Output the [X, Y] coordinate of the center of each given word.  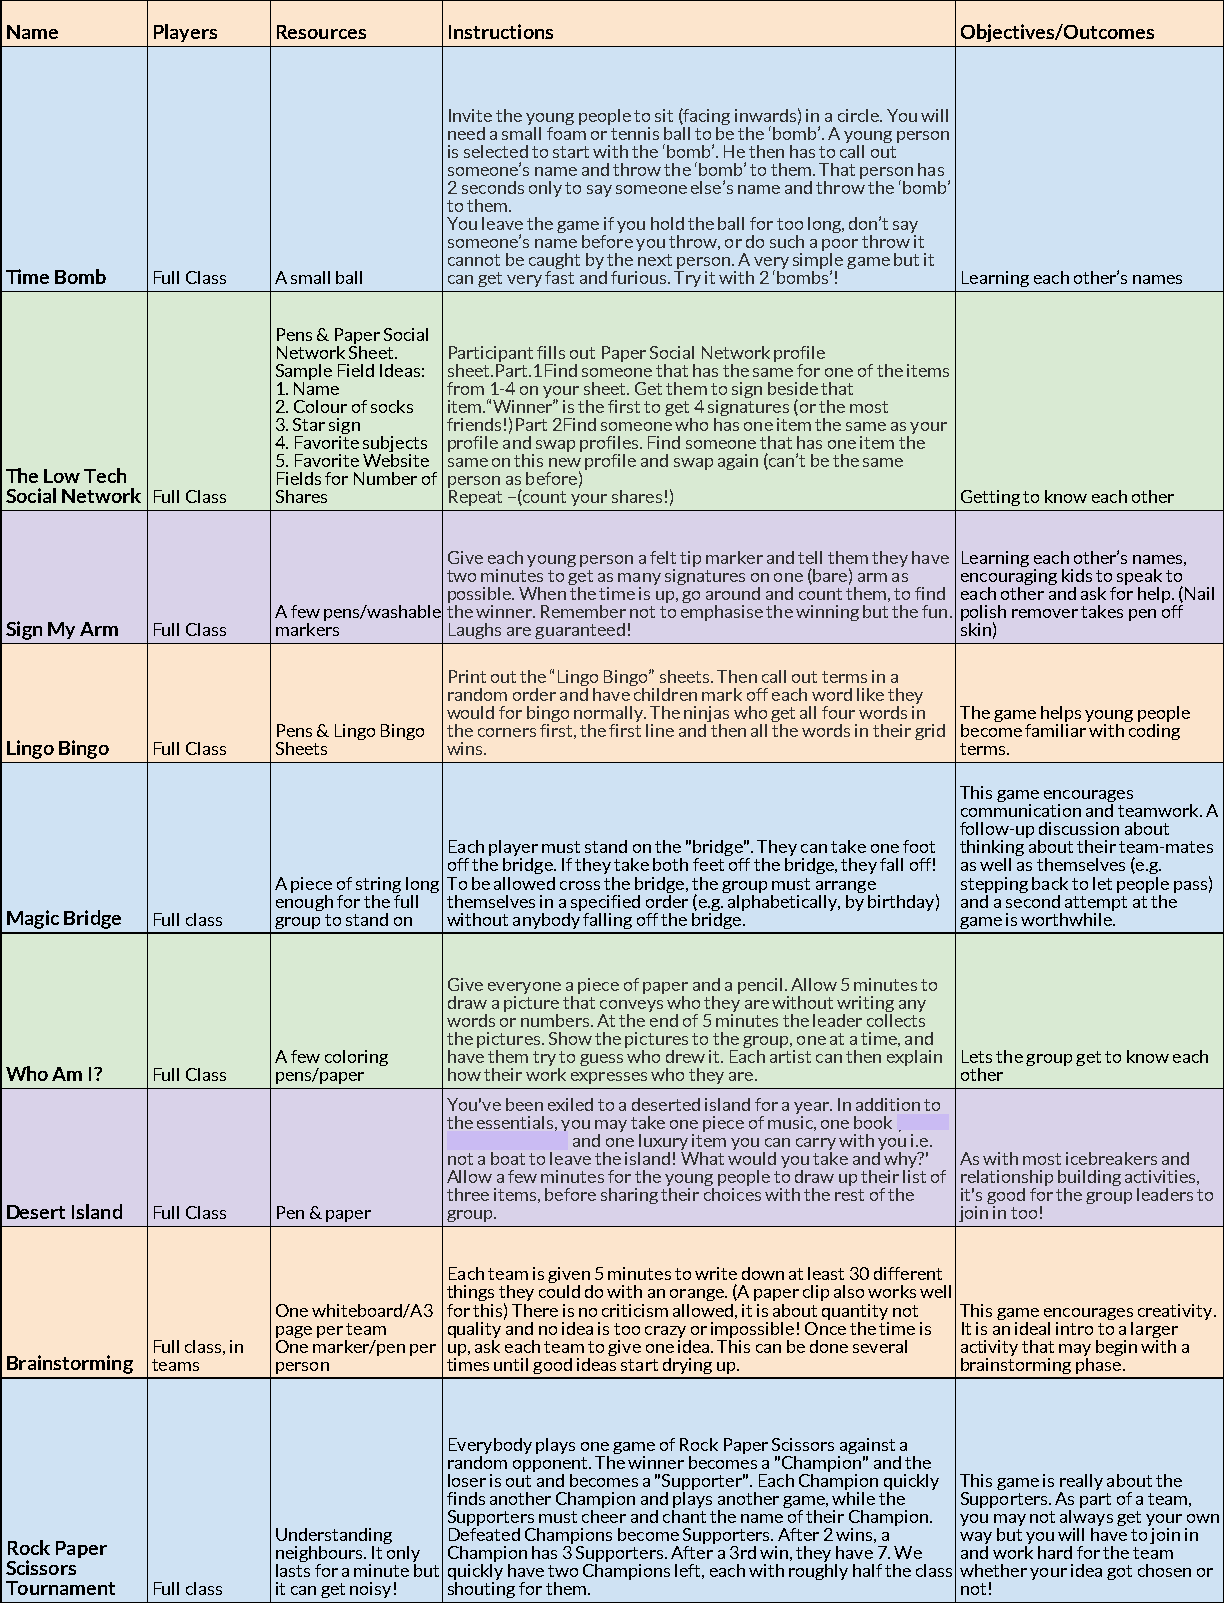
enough [304, 901]
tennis [634, 132]
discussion [1079, 828]
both [670, 864]
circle [859, 115]
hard [1055, 1552]
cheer [604, 1515]
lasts [293, 1569]
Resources [321, 32]
